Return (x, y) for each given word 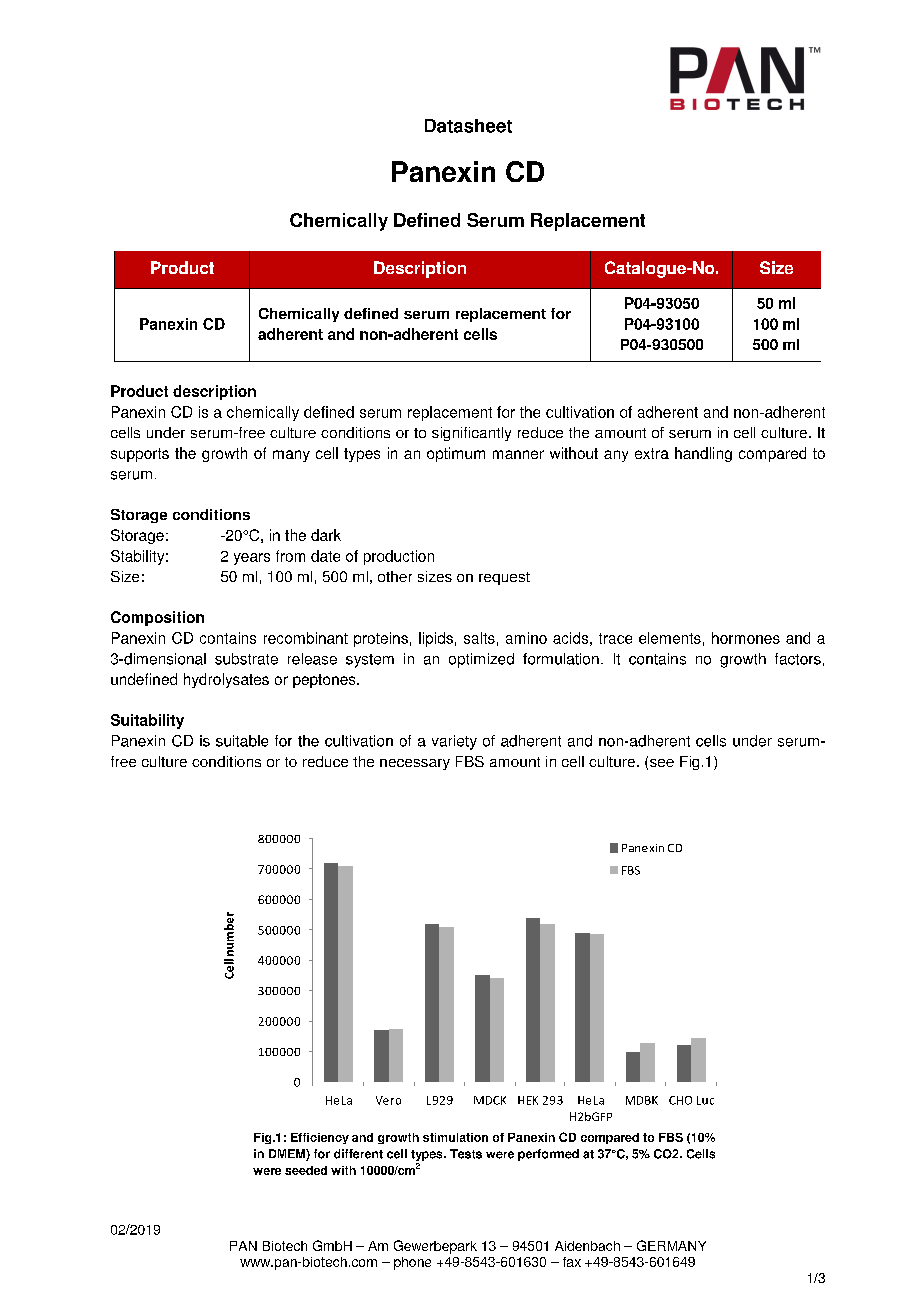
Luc (705, 1100)
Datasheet (468, 126)
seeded (306, 1170)
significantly (471, 434)
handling (703, 454)
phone (412, 1263)
